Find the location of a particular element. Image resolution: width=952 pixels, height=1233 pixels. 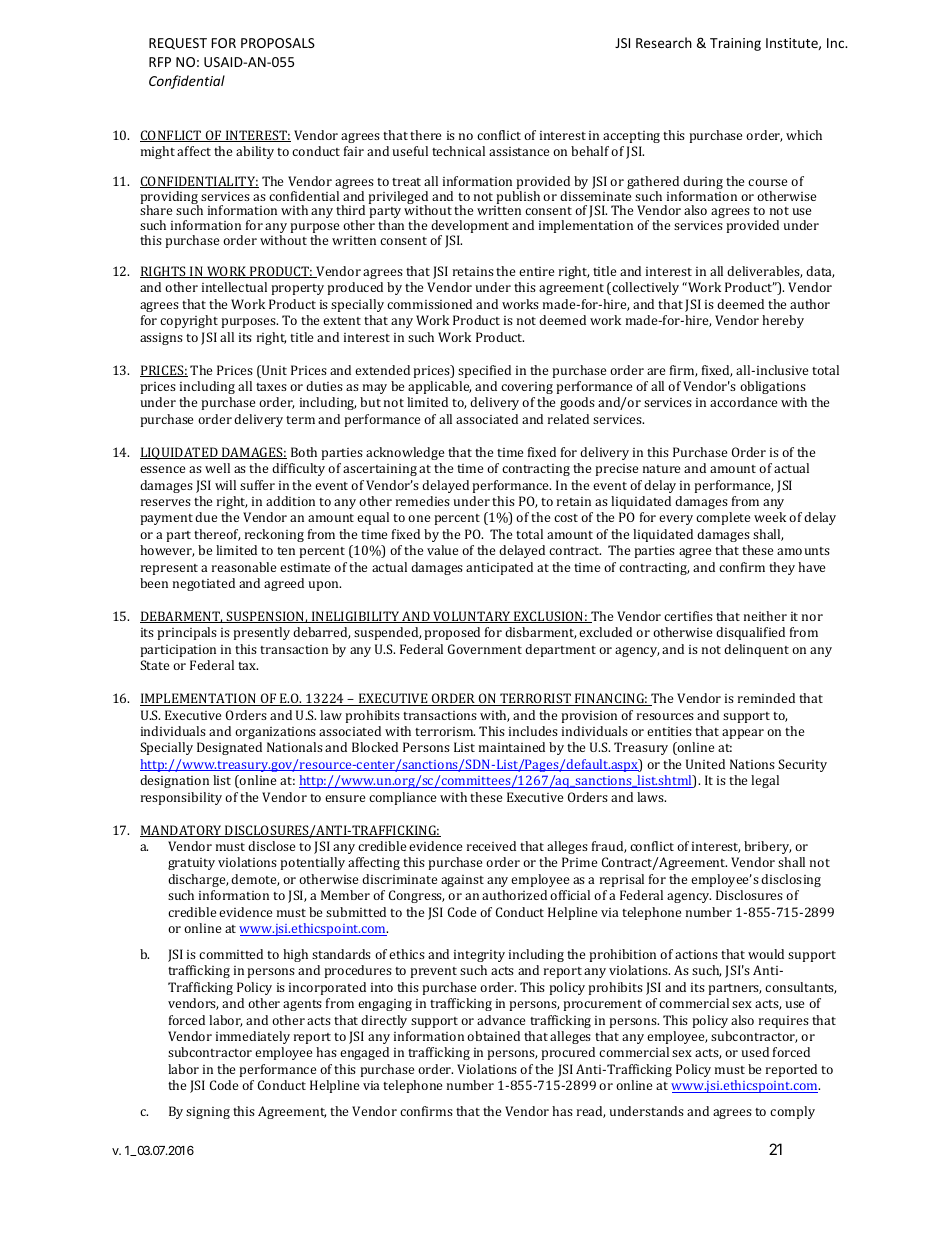

obtained is located at coordinates (493, 1036).
